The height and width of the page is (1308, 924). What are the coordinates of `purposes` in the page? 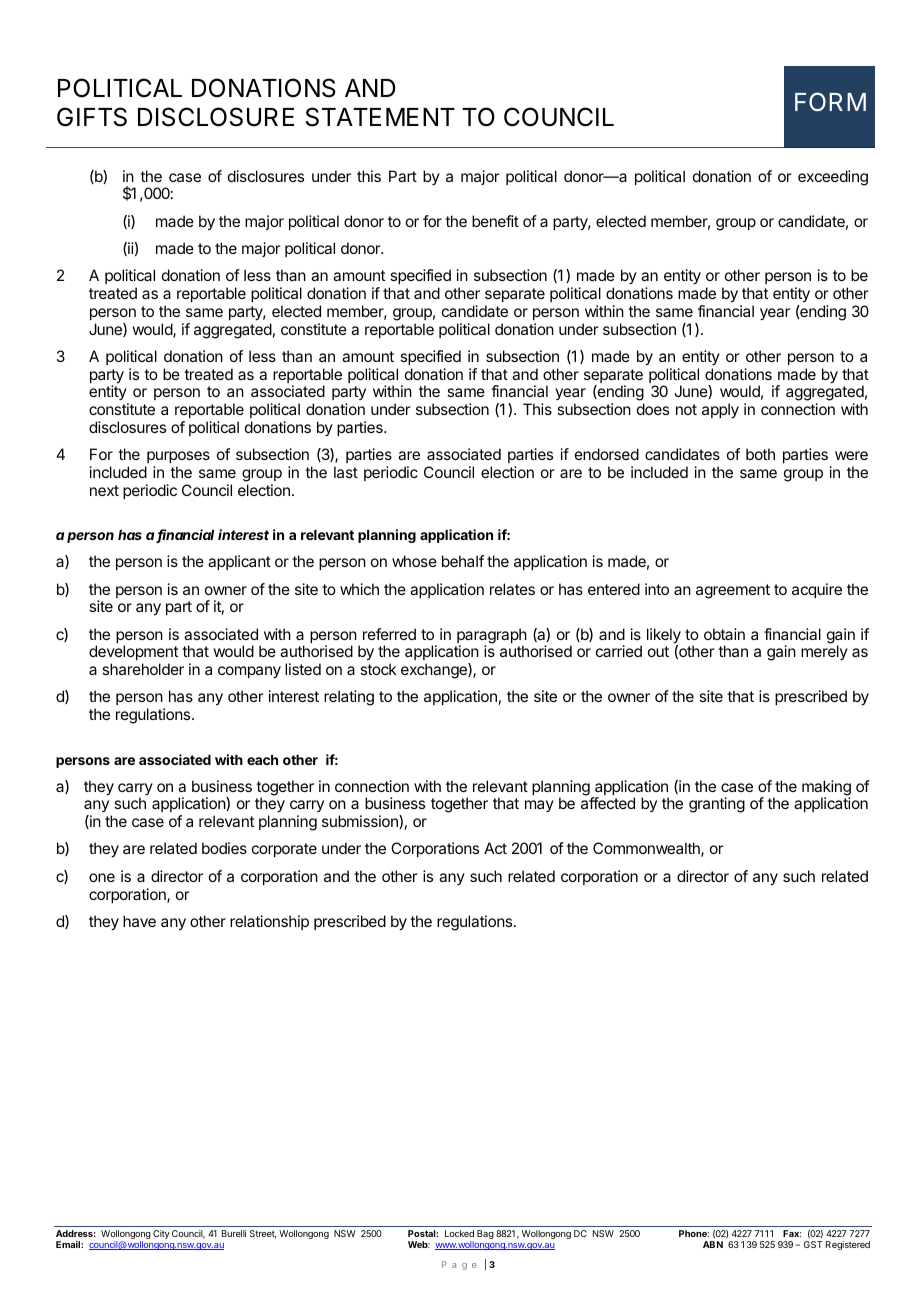 It's located at (177, 459).
